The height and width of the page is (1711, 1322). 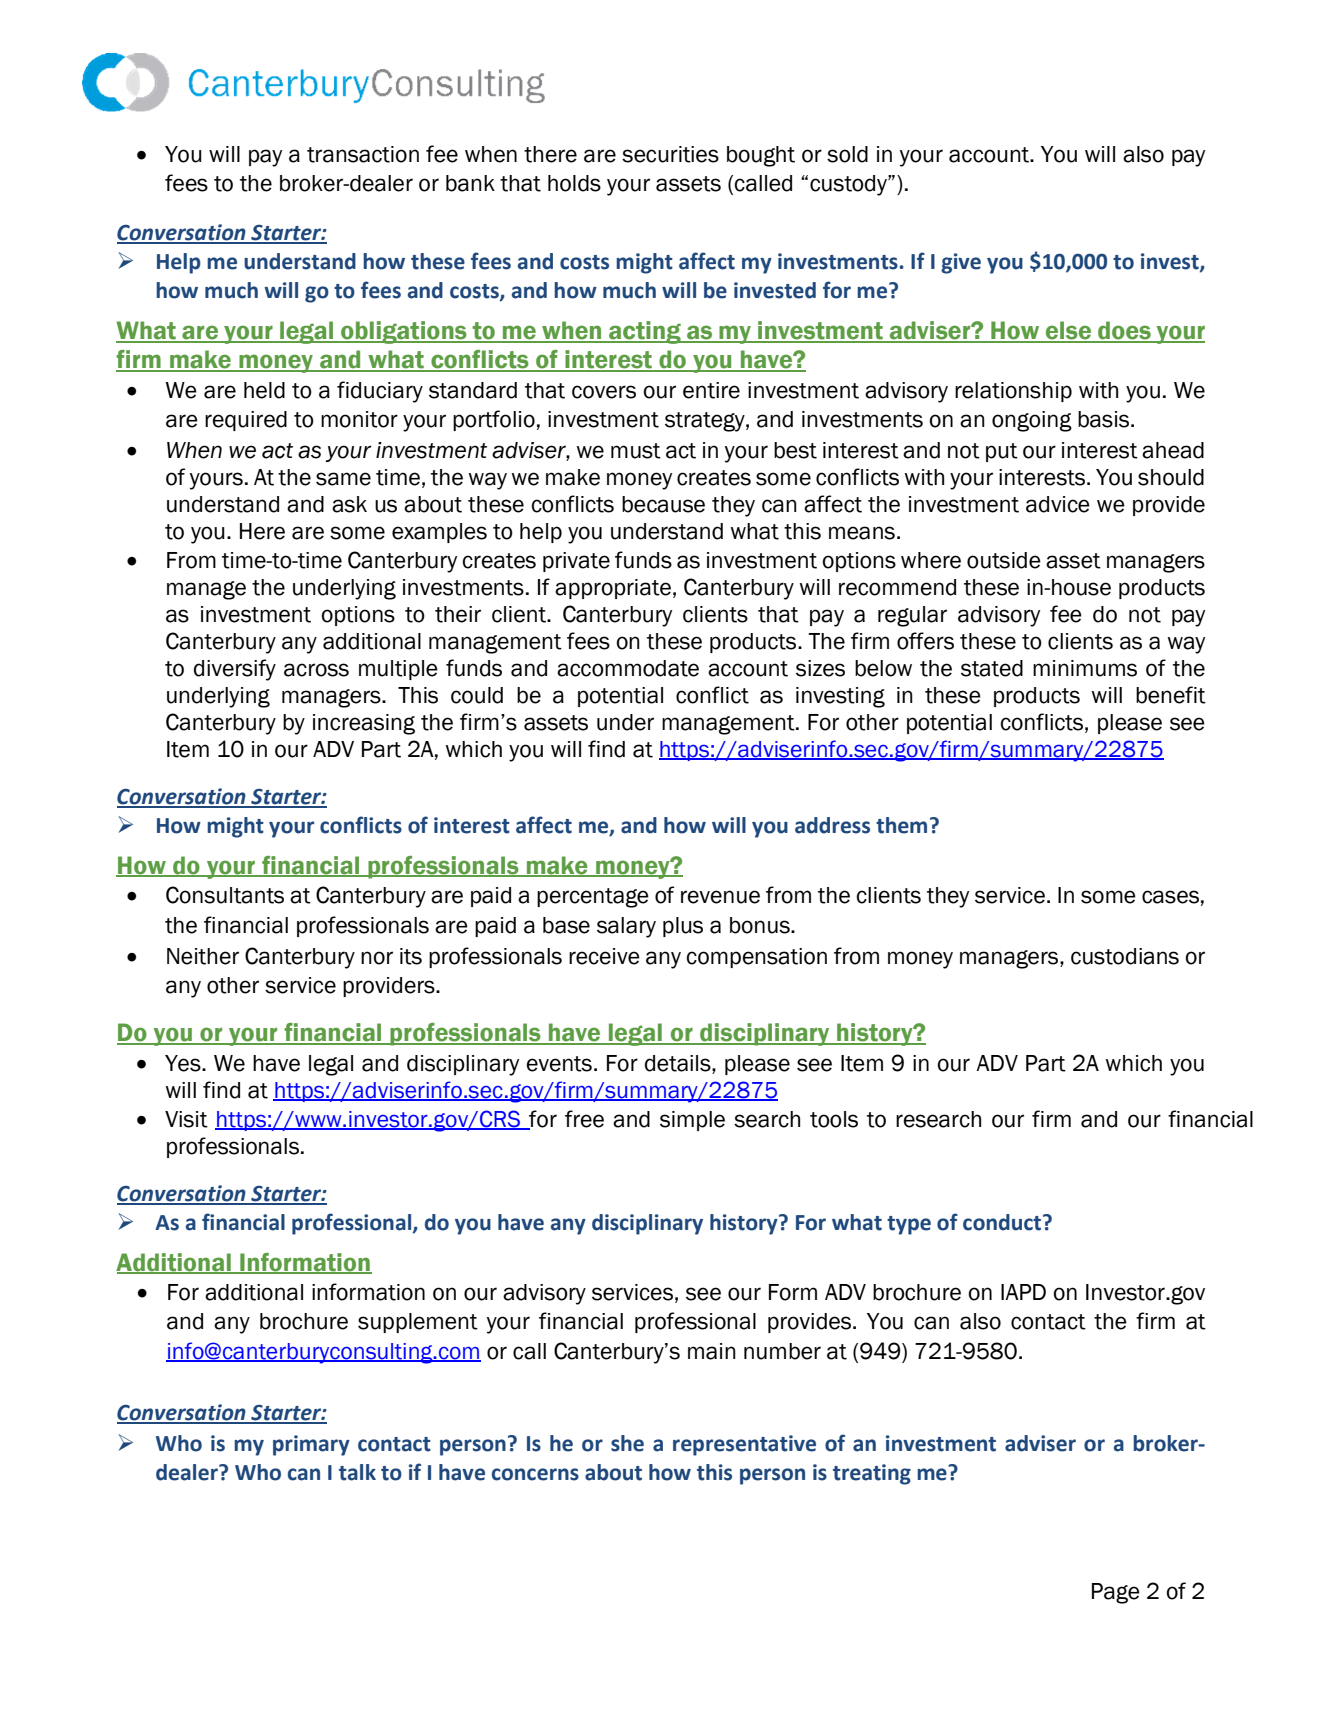 I want to click on simple, so click(x=692, y=1121).
